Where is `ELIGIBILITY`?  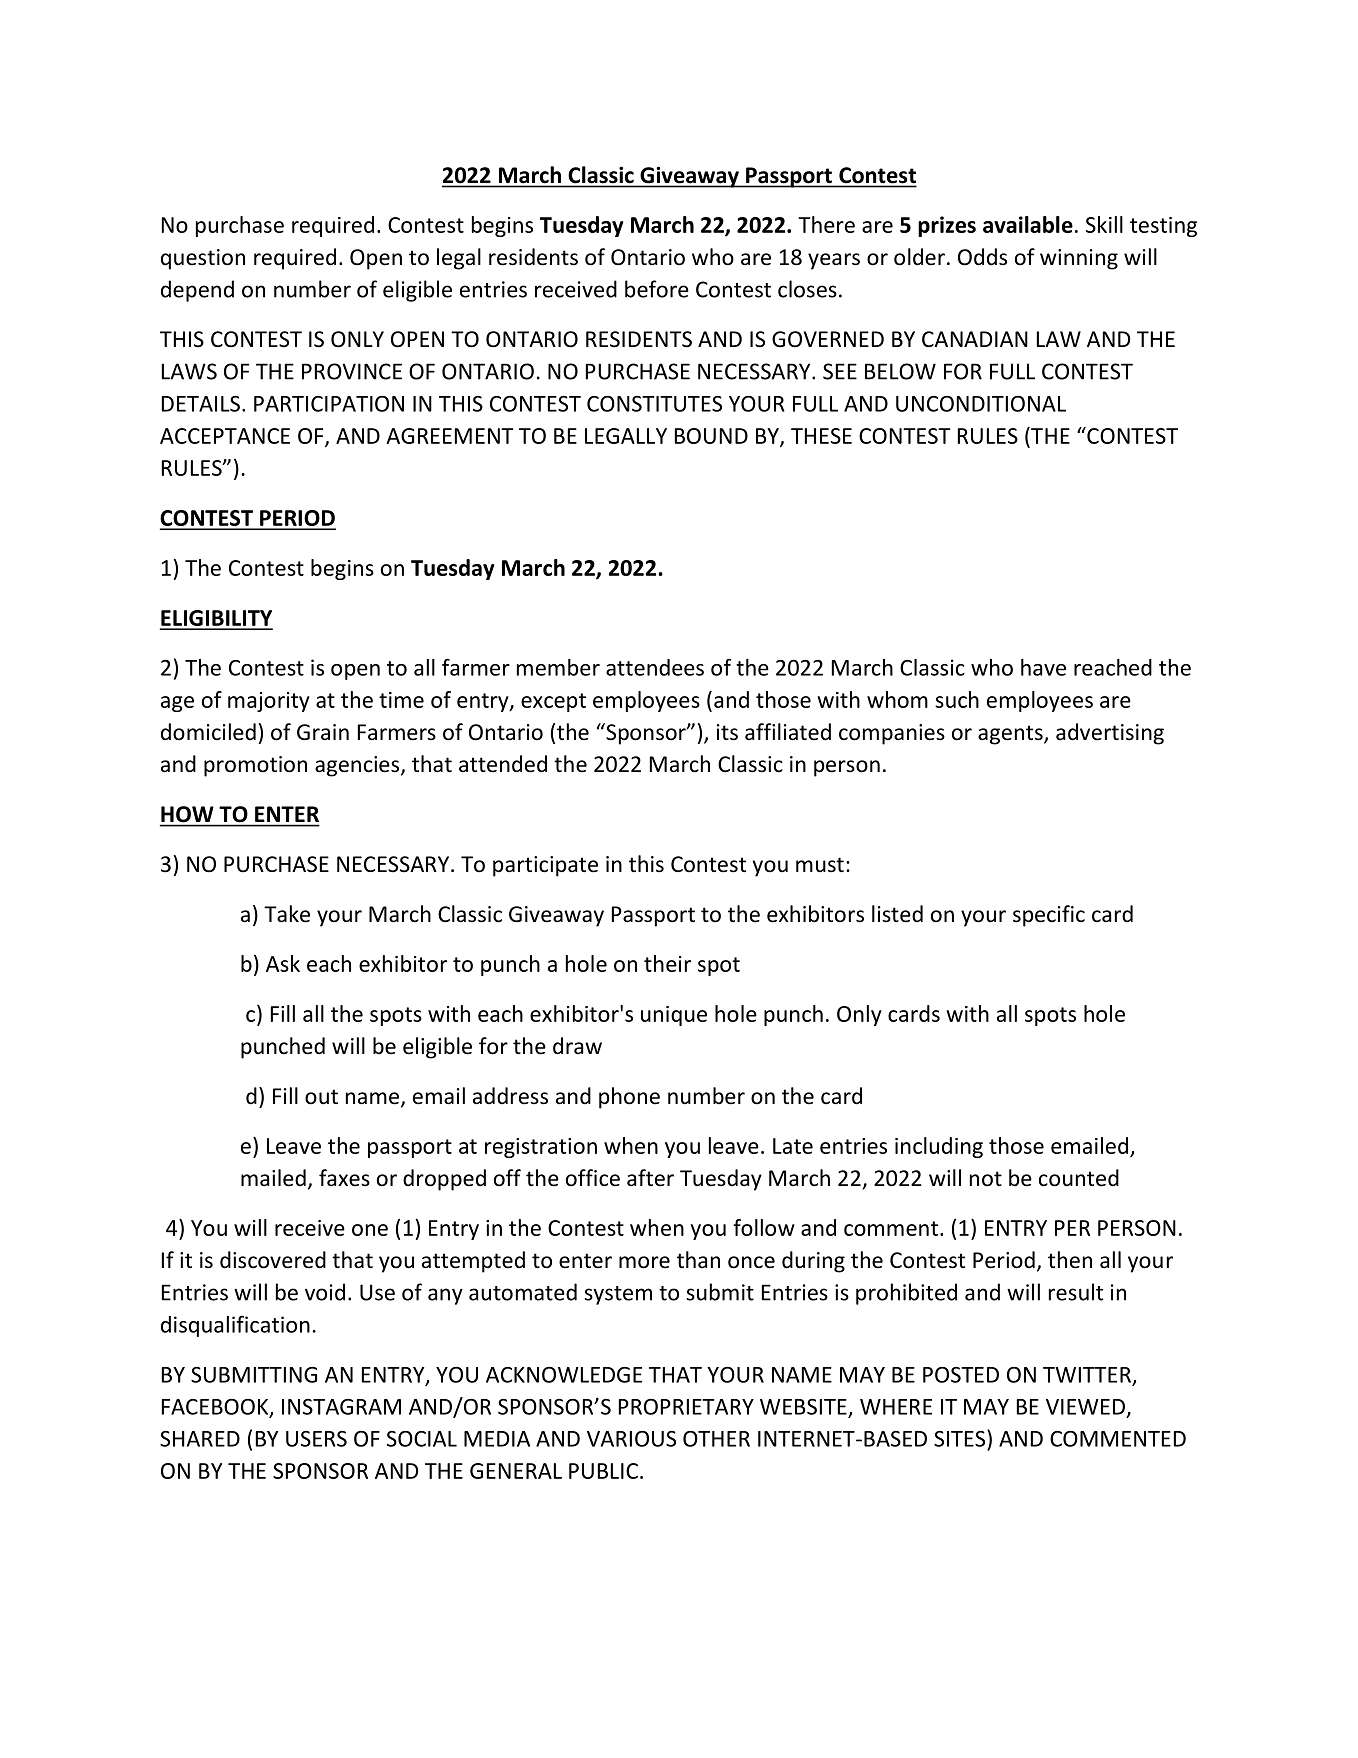
ELIGIBILITY is located at coordinates (216, 619).
